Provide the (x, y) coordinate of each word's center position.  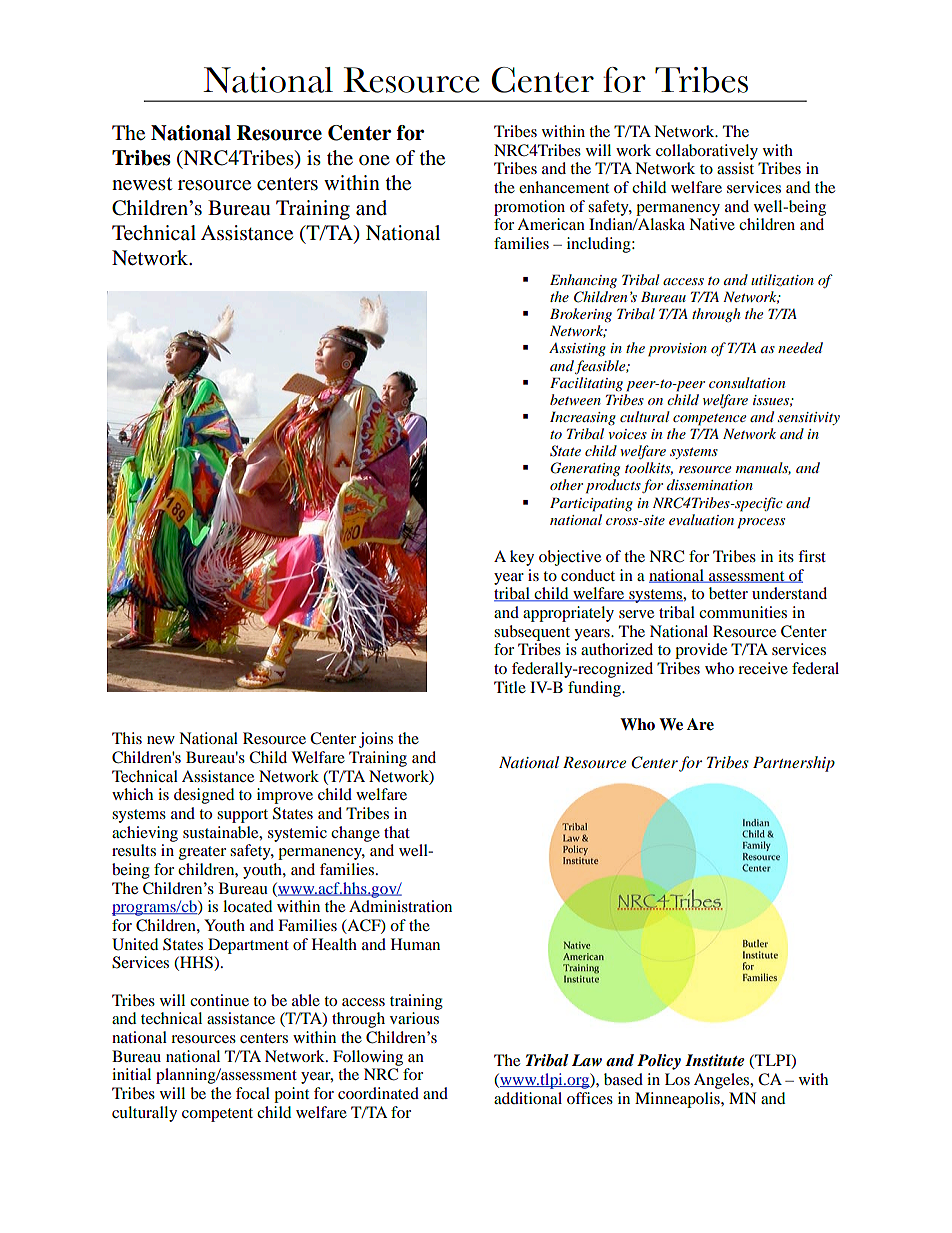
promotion (529, 208)
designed (204, 796)
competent (217, 1115)
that (397, 832)
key (522, 558)
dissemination (710, 484)
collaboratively (707, 152)
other (566, 484)
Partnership (794, 764)
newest (142, 184)
